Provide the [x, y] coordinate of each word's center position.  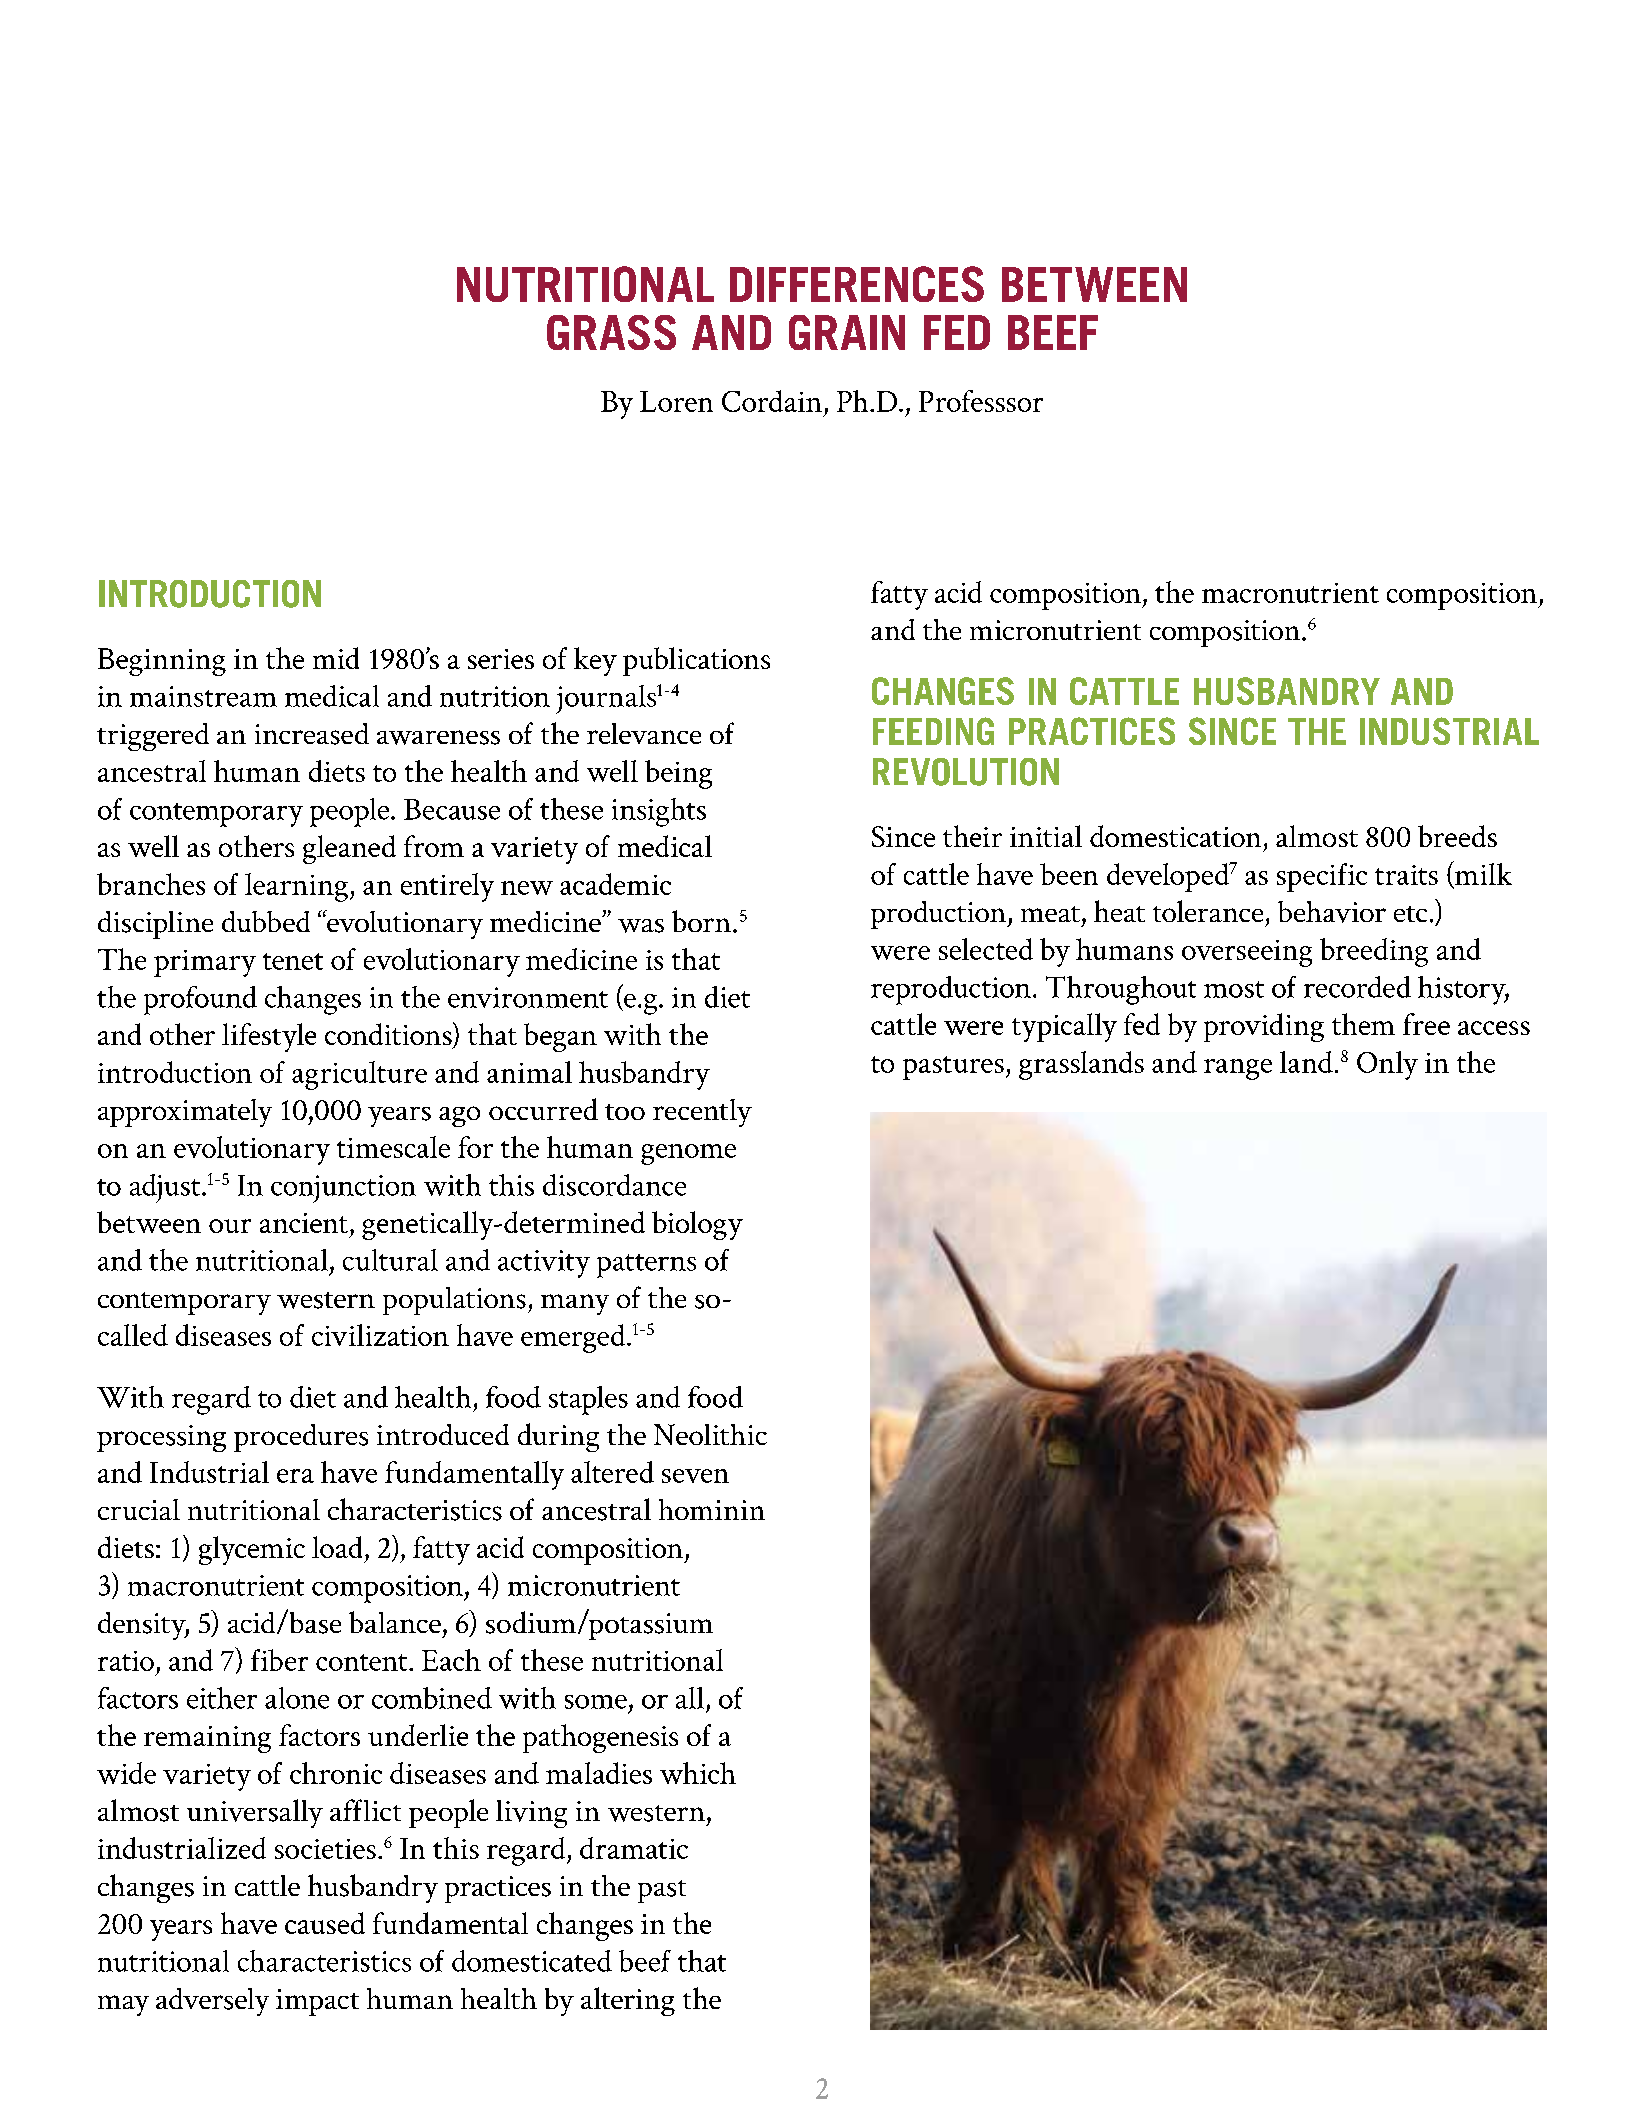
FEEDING [933, 731]
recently [702, 1113]
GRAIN [847, 332]
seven [695, 1476]
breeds [1457, 836]
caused [325, 1923]
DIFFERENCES [857, 284]
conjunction [343, 1189]
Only [1387, 1065]
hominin [712, 1509]
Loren [676, 401]
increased [312, 734]
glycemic [252, 1550]
